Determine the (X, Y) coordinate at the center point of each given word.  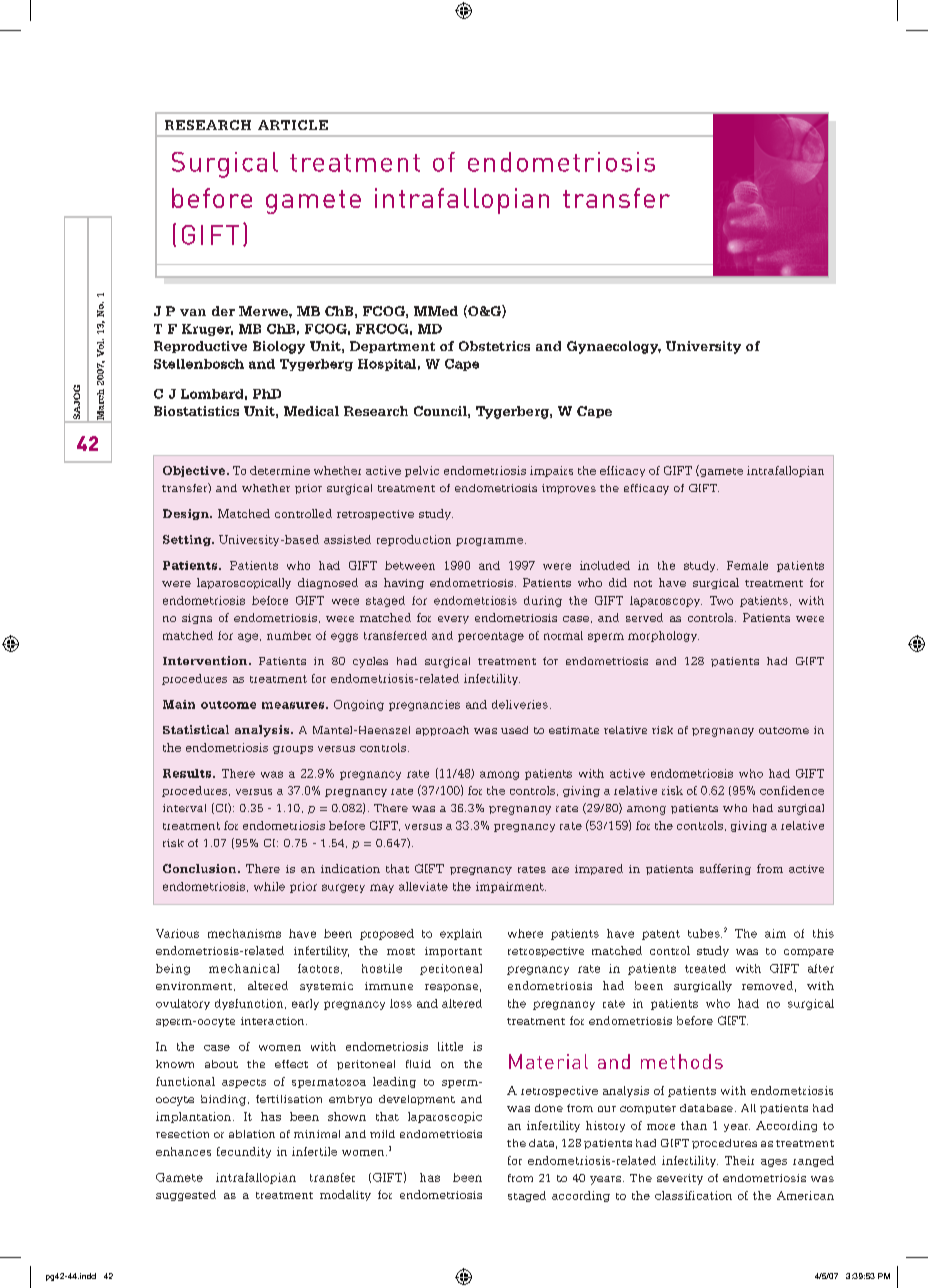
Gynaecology (614, 347)
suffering (725, 869)
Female (747, 565)
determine (280, 470)
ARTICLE (293, 125)
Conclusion (201, 868)
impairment (511, 887)
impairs (551, 471)
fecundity (244, 1152)
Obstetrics (494, 346)
